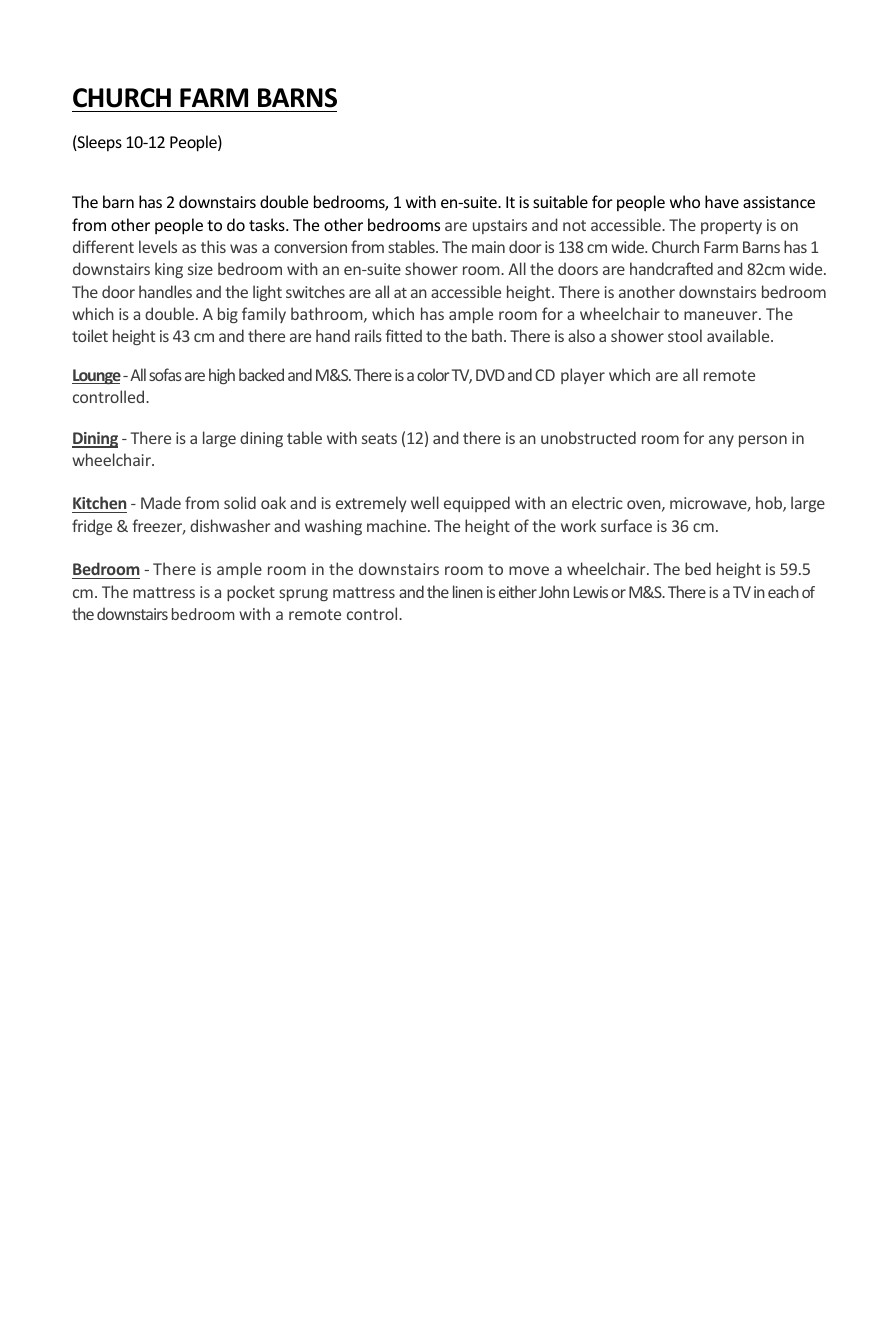 This page has height=1338, width=896. Describe the element at coordinates (303, 595) in the page. I see `sprung` at that location.
